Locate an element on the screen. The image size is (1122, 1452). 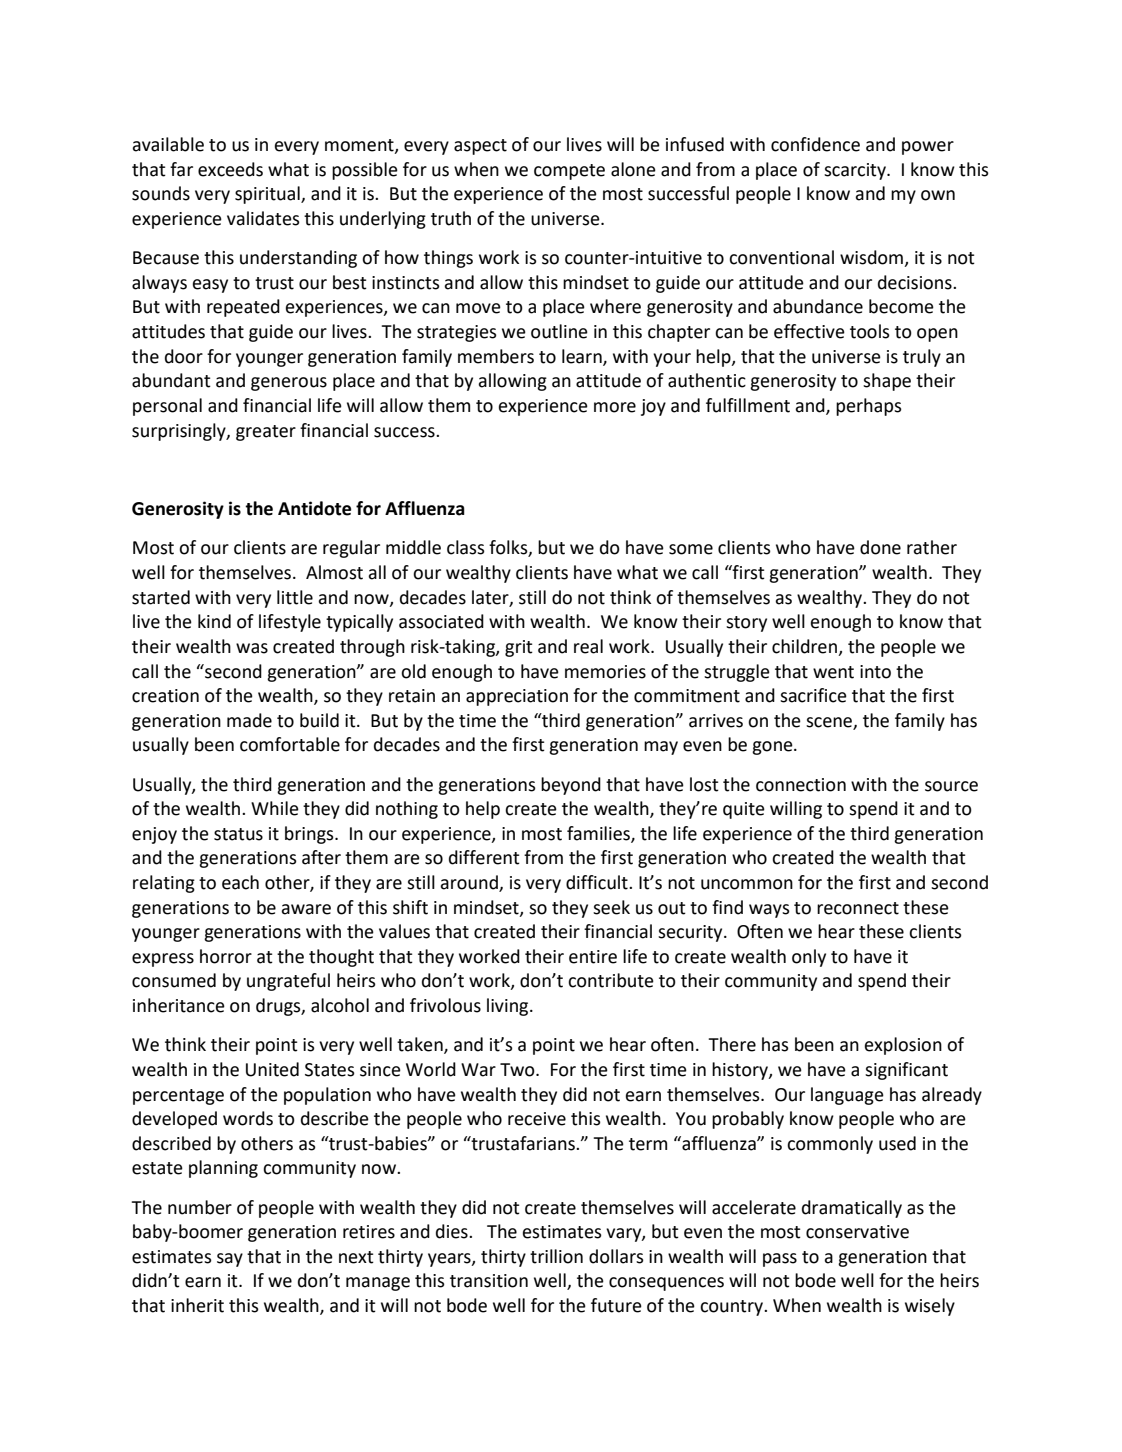
appreciation is located at coordinates (517, 697).
